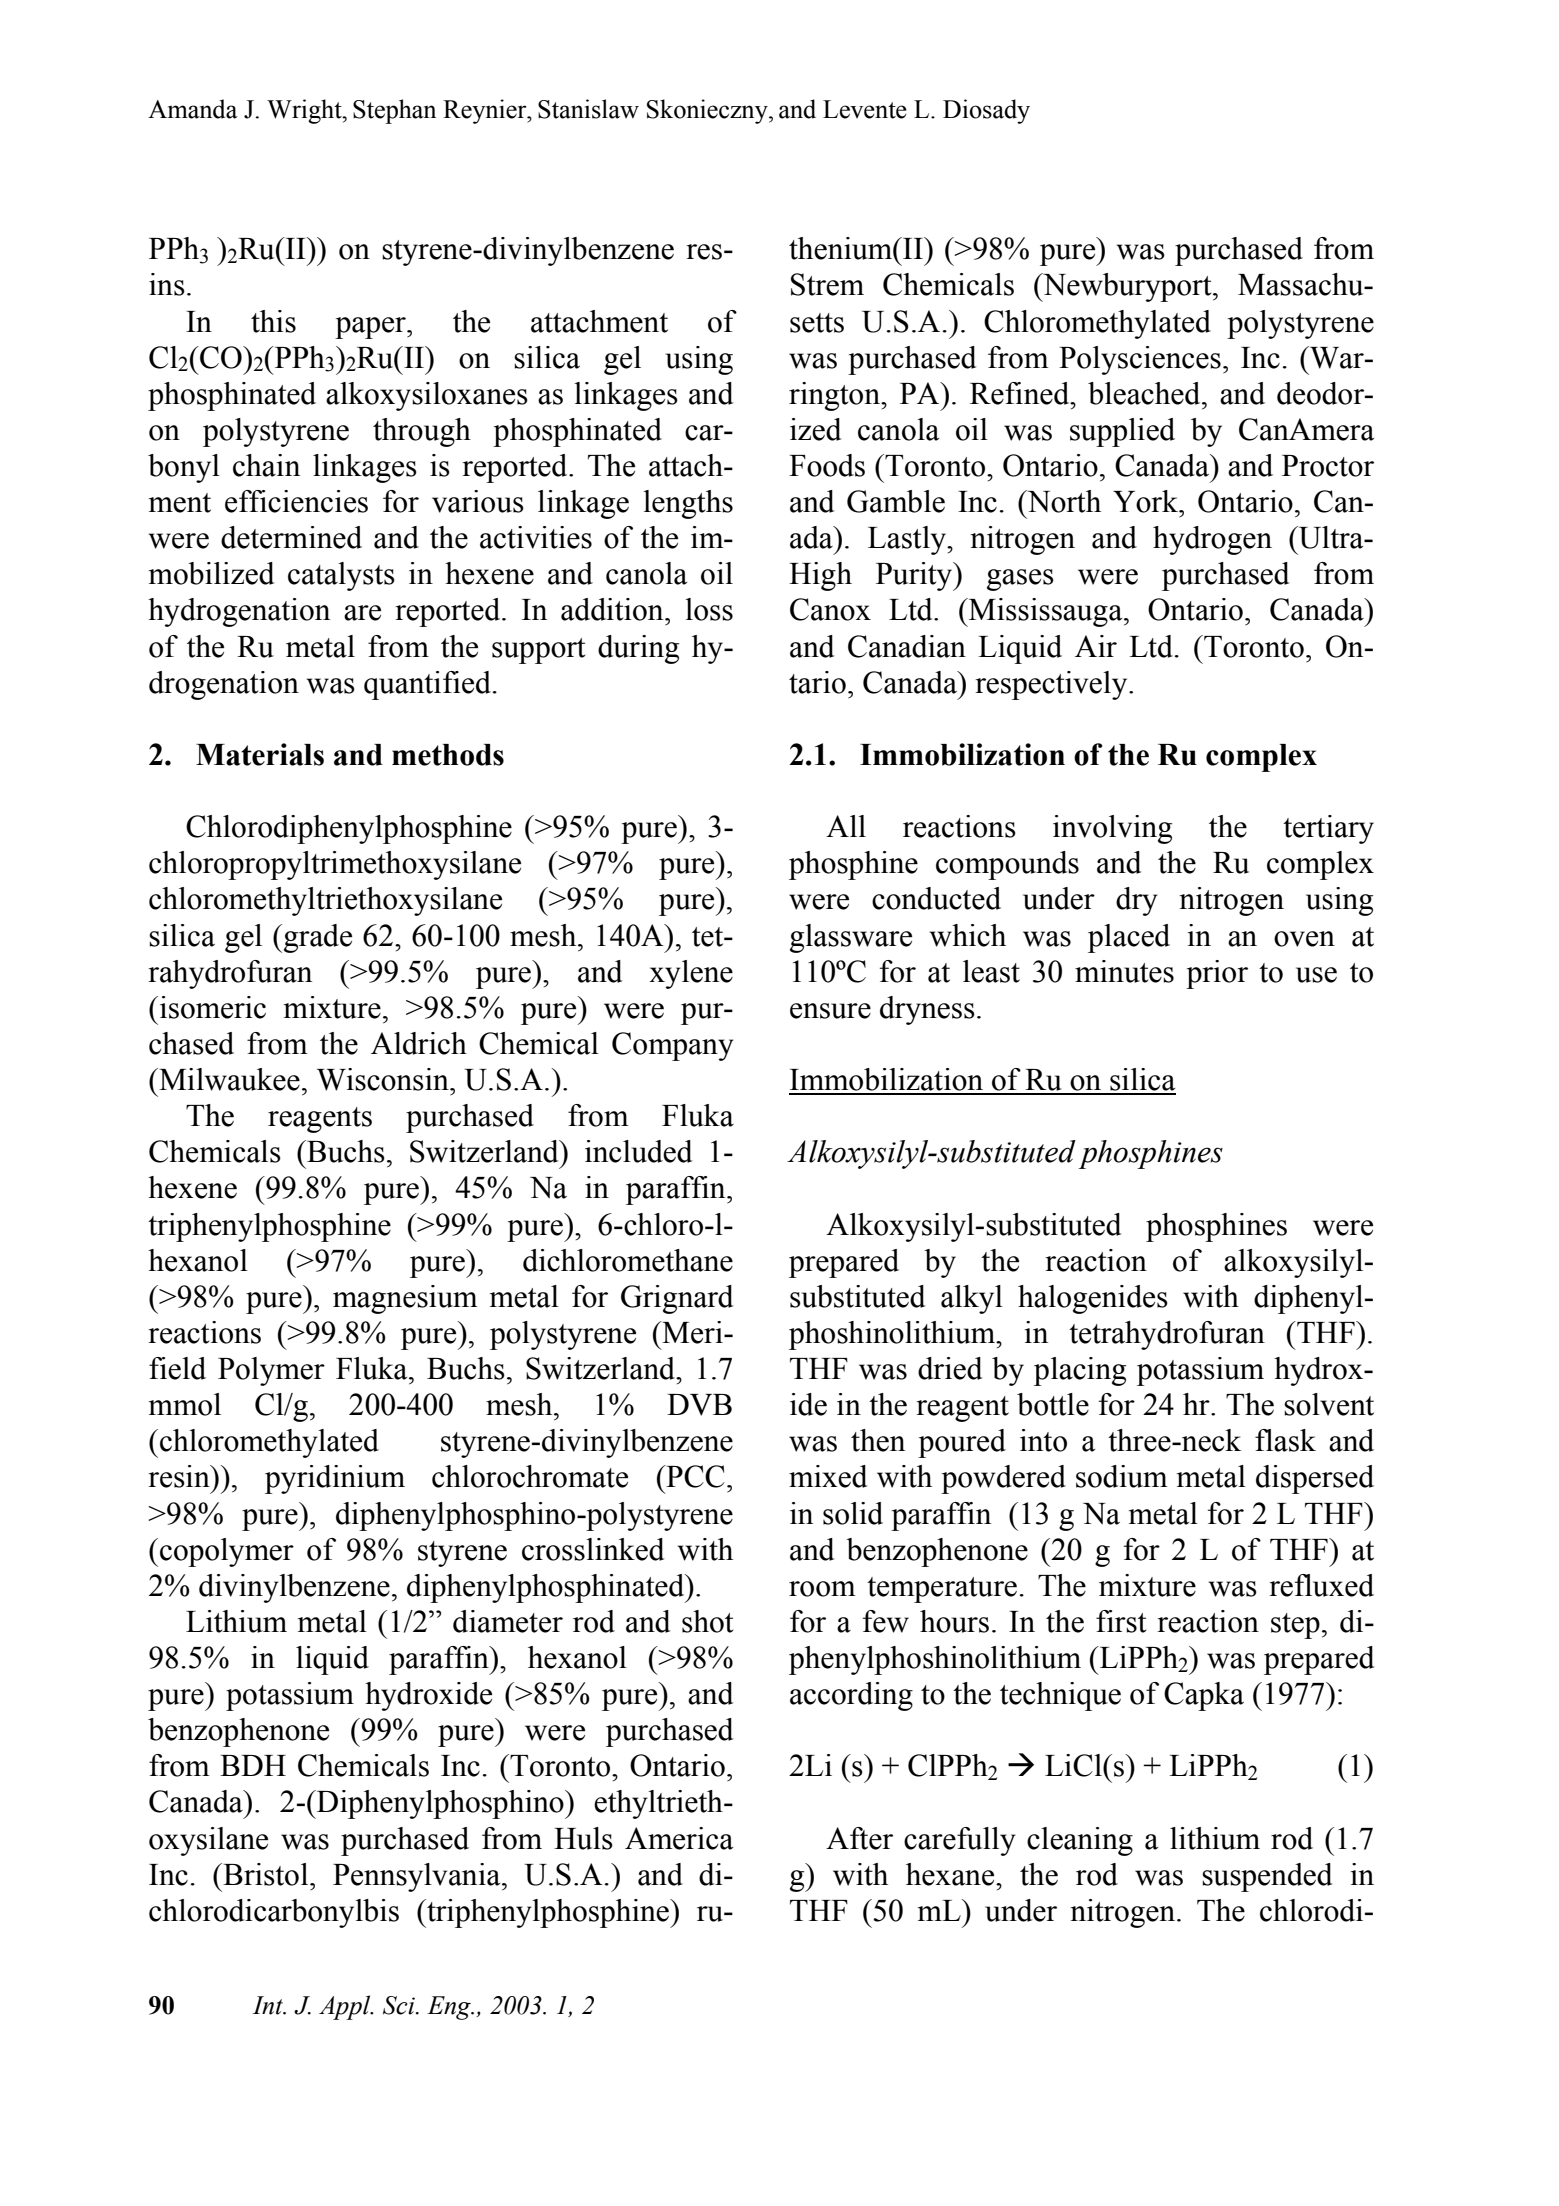  What do you see at coordinates (588, 109) in the image?
I see `Stanislaw` at bounding box center [588, 109].
